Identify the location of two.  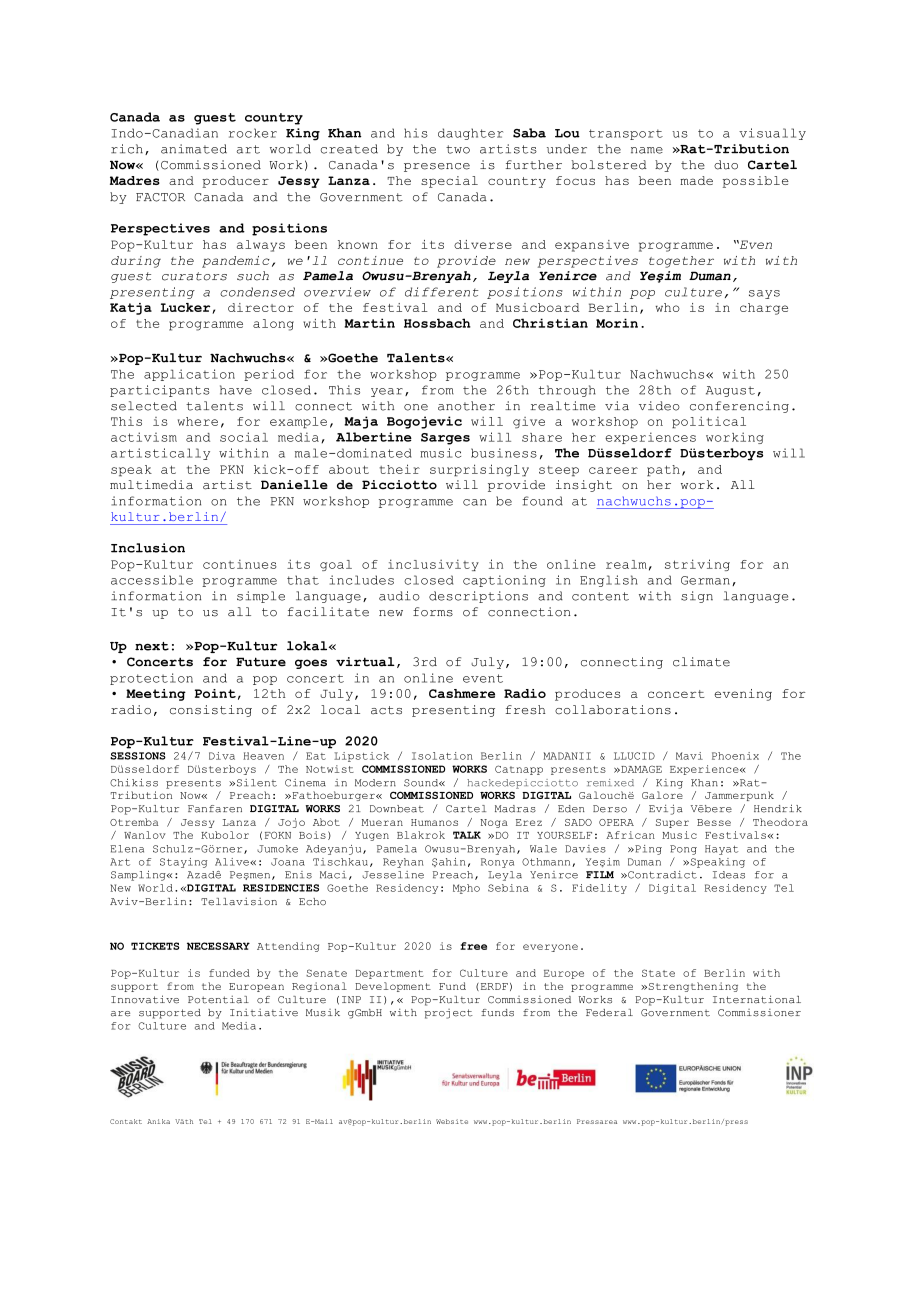
(458, 149).
